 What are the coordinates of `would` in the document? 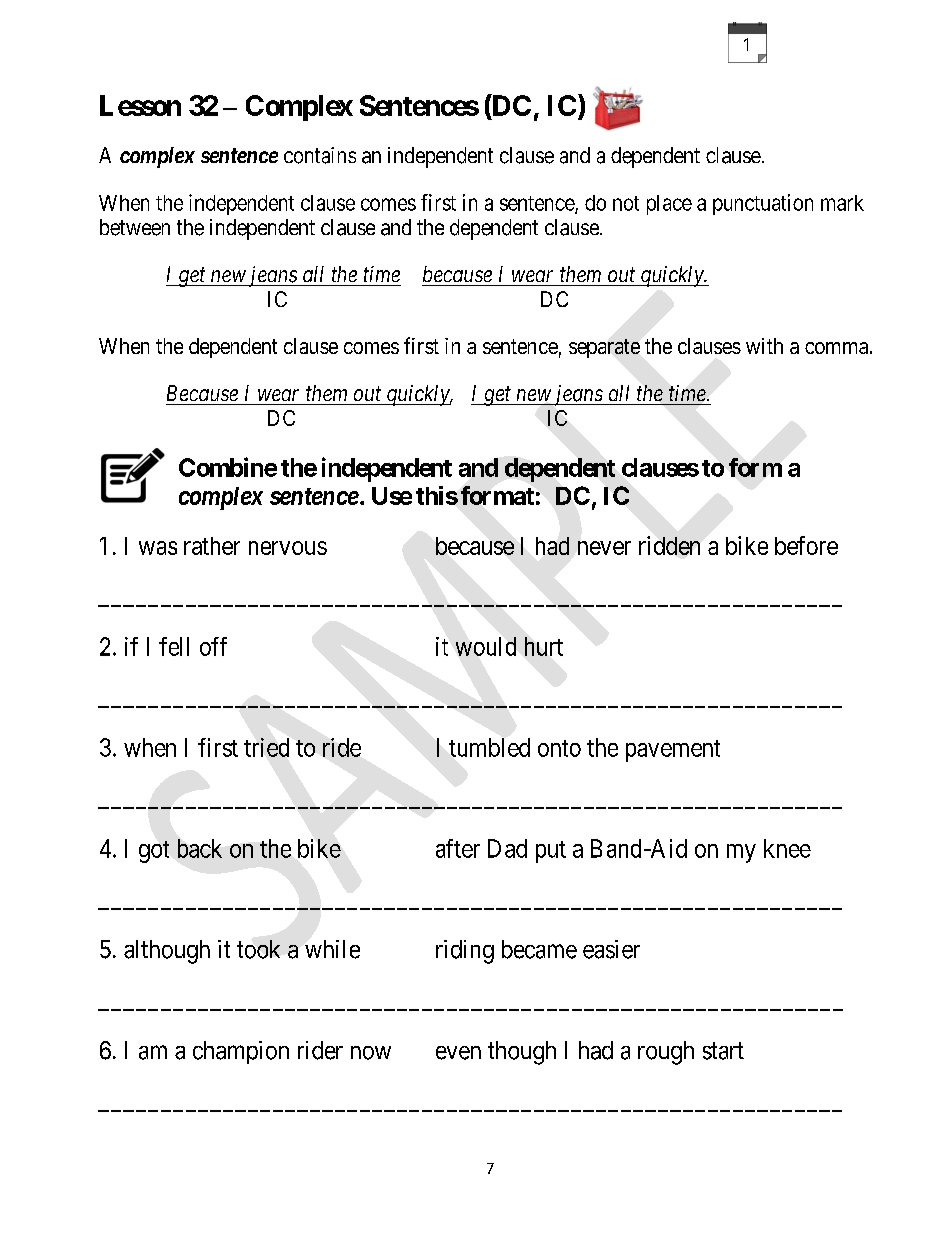 It's located at (486, 646).
